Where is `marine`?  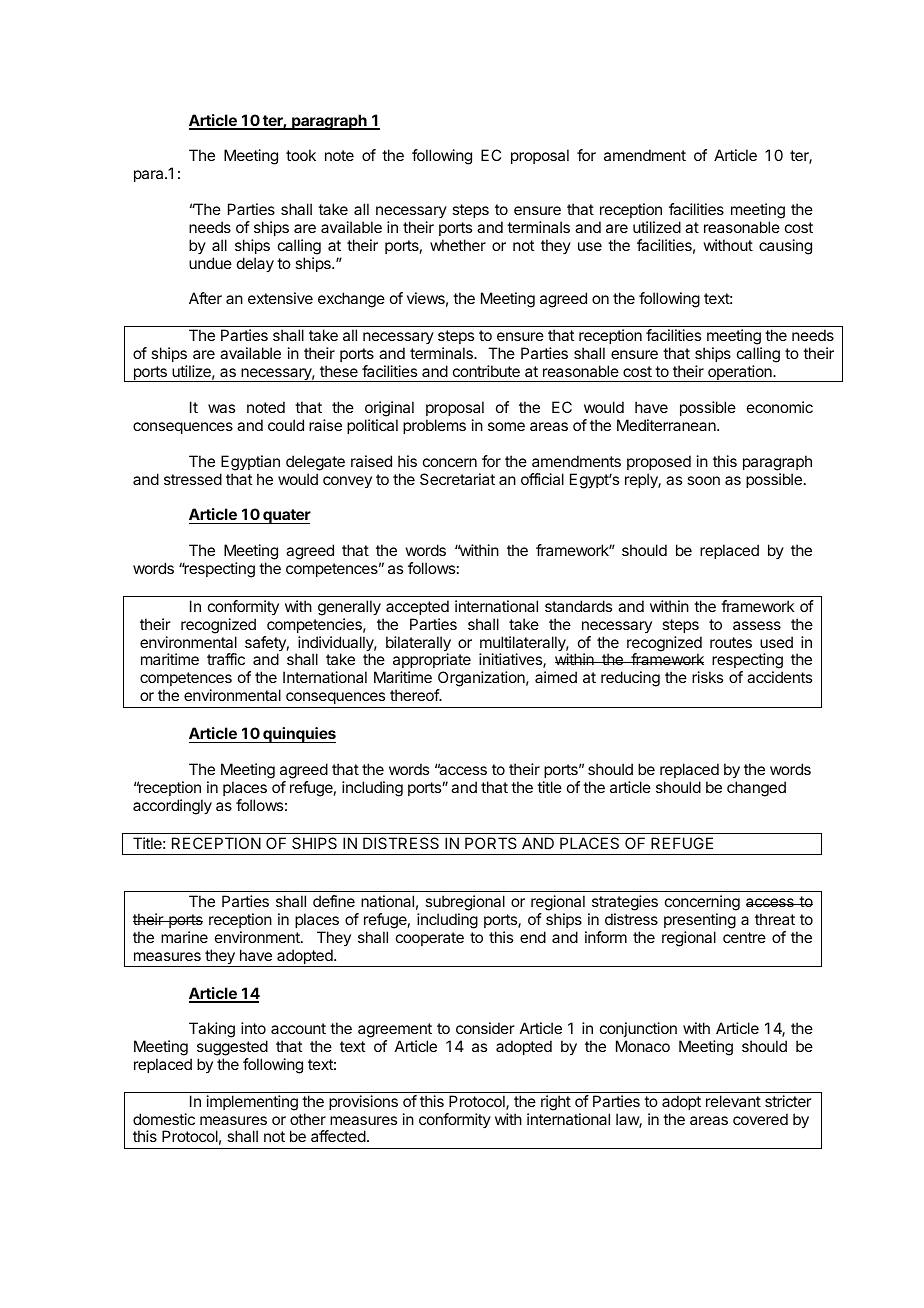 marine is located at coordinates (184, 937).
